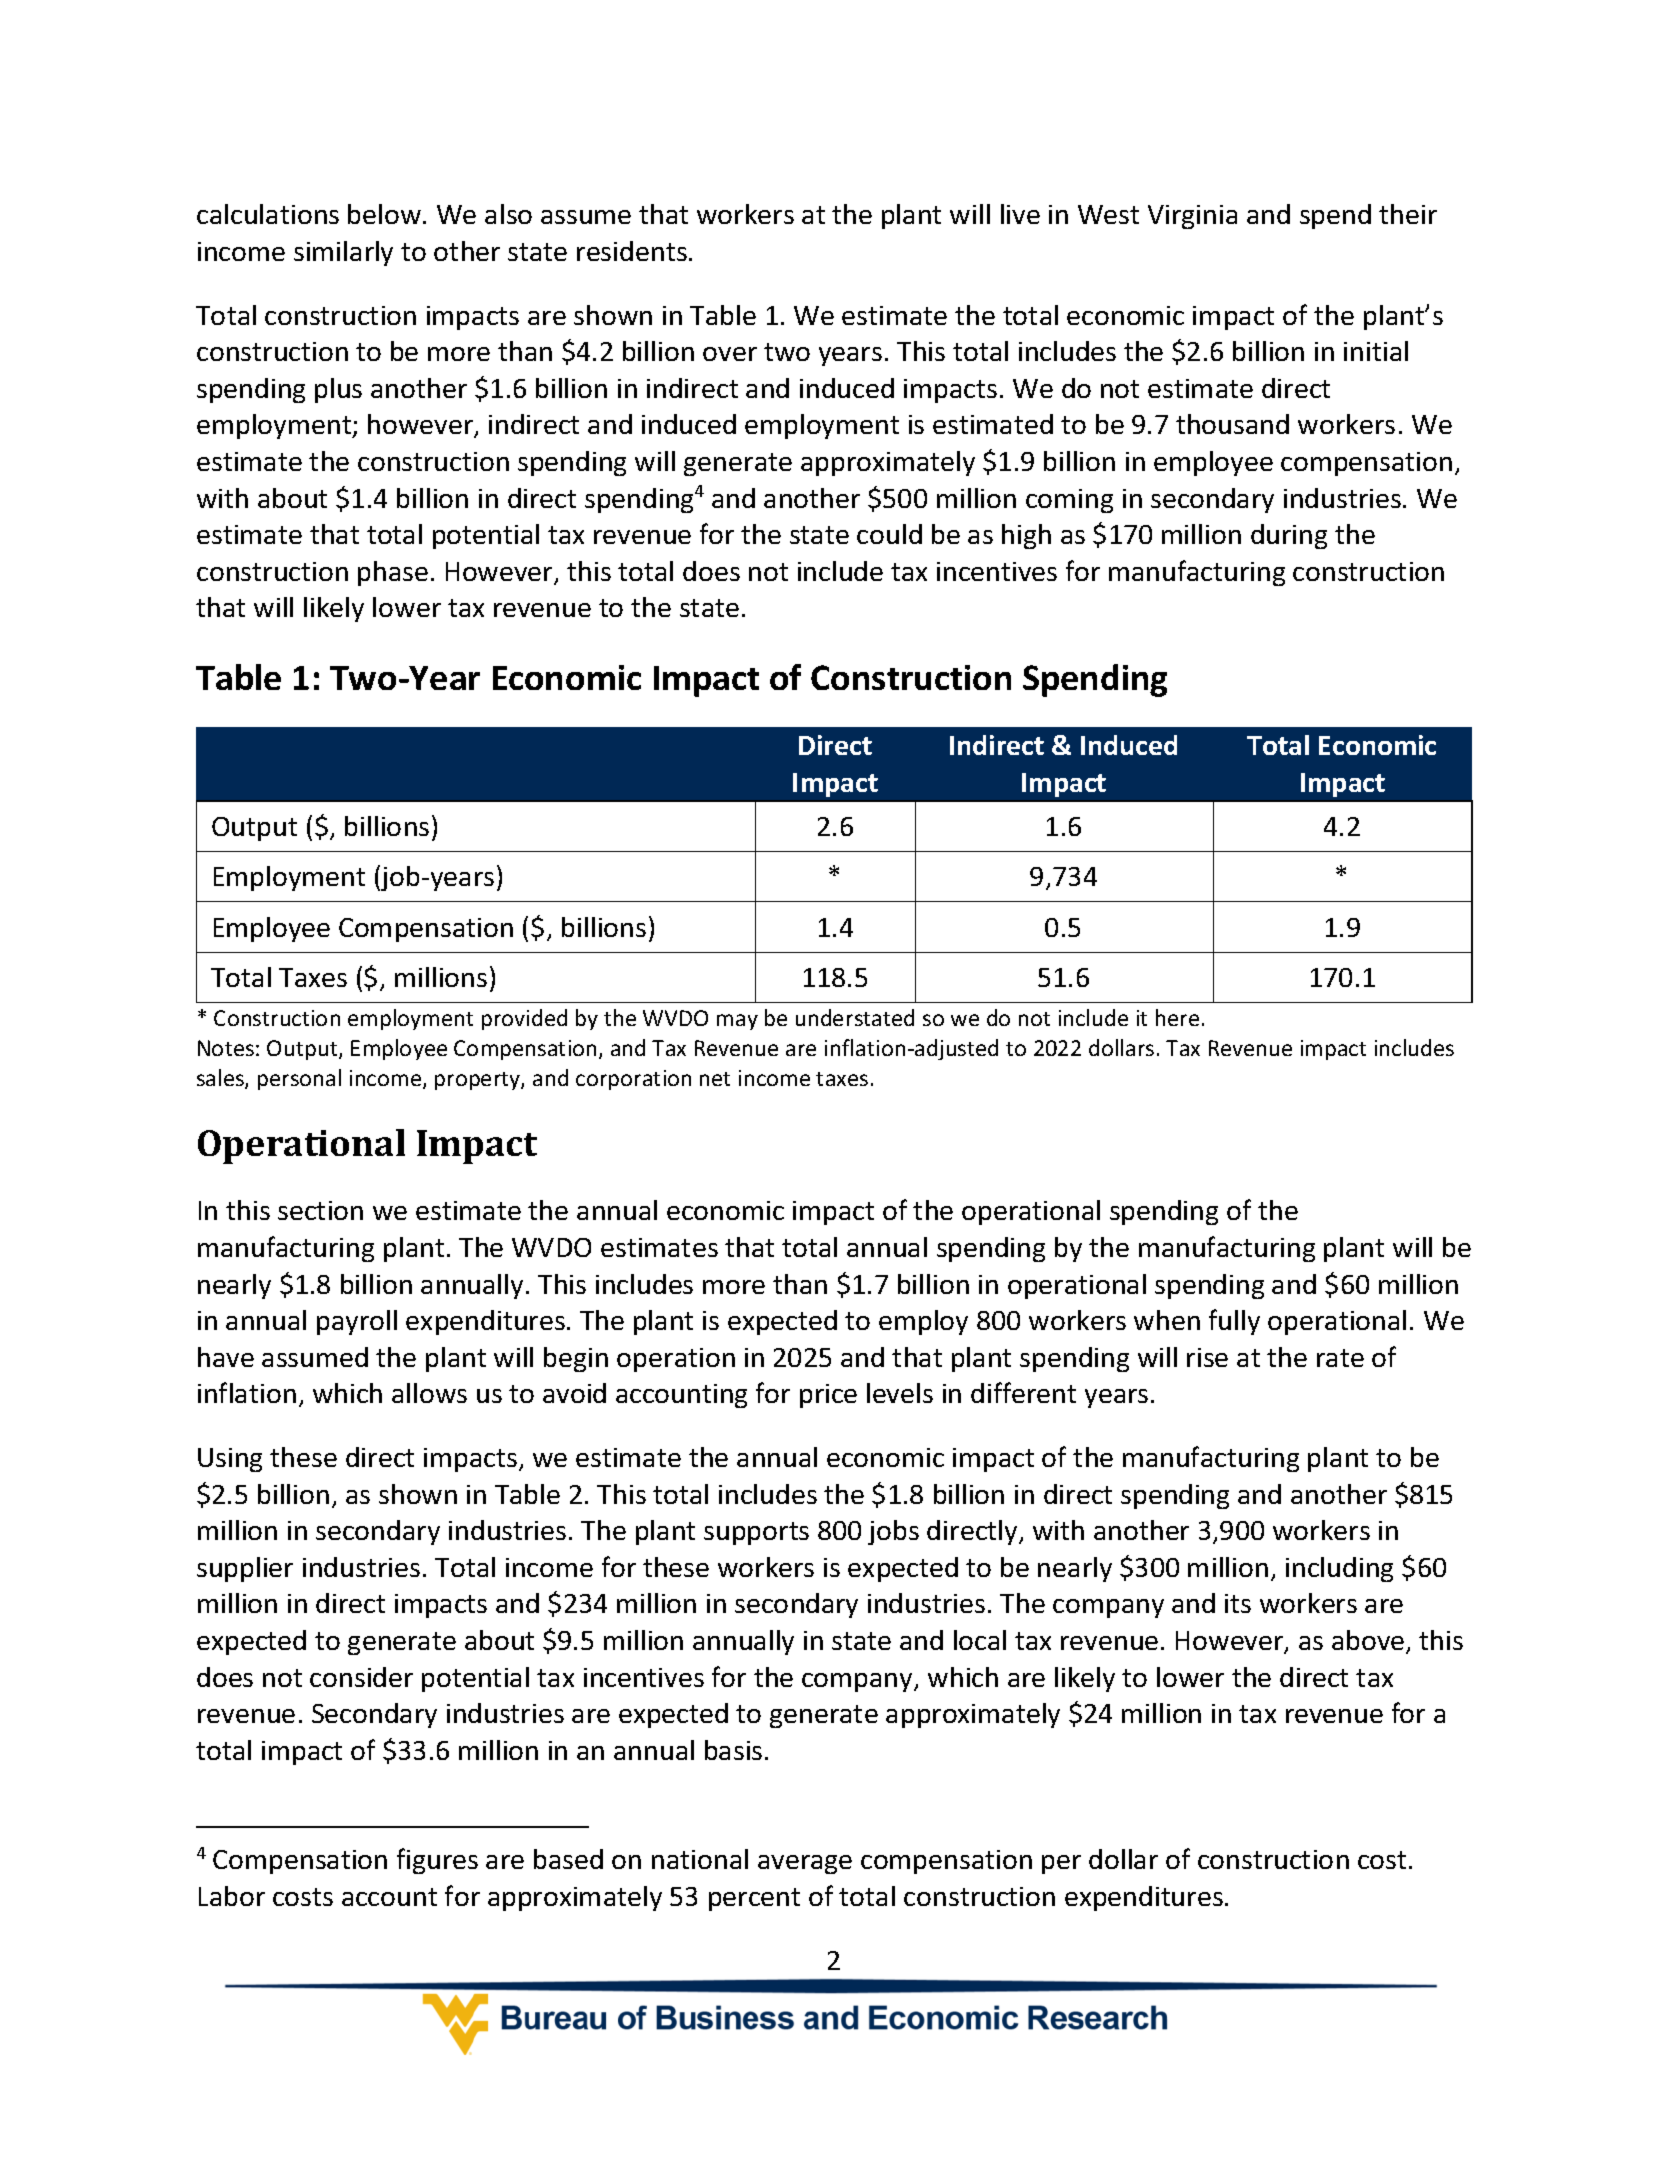 The width and height of the screenshot is (1668, 2158). I want to click on similarly, so click(343, 253).
